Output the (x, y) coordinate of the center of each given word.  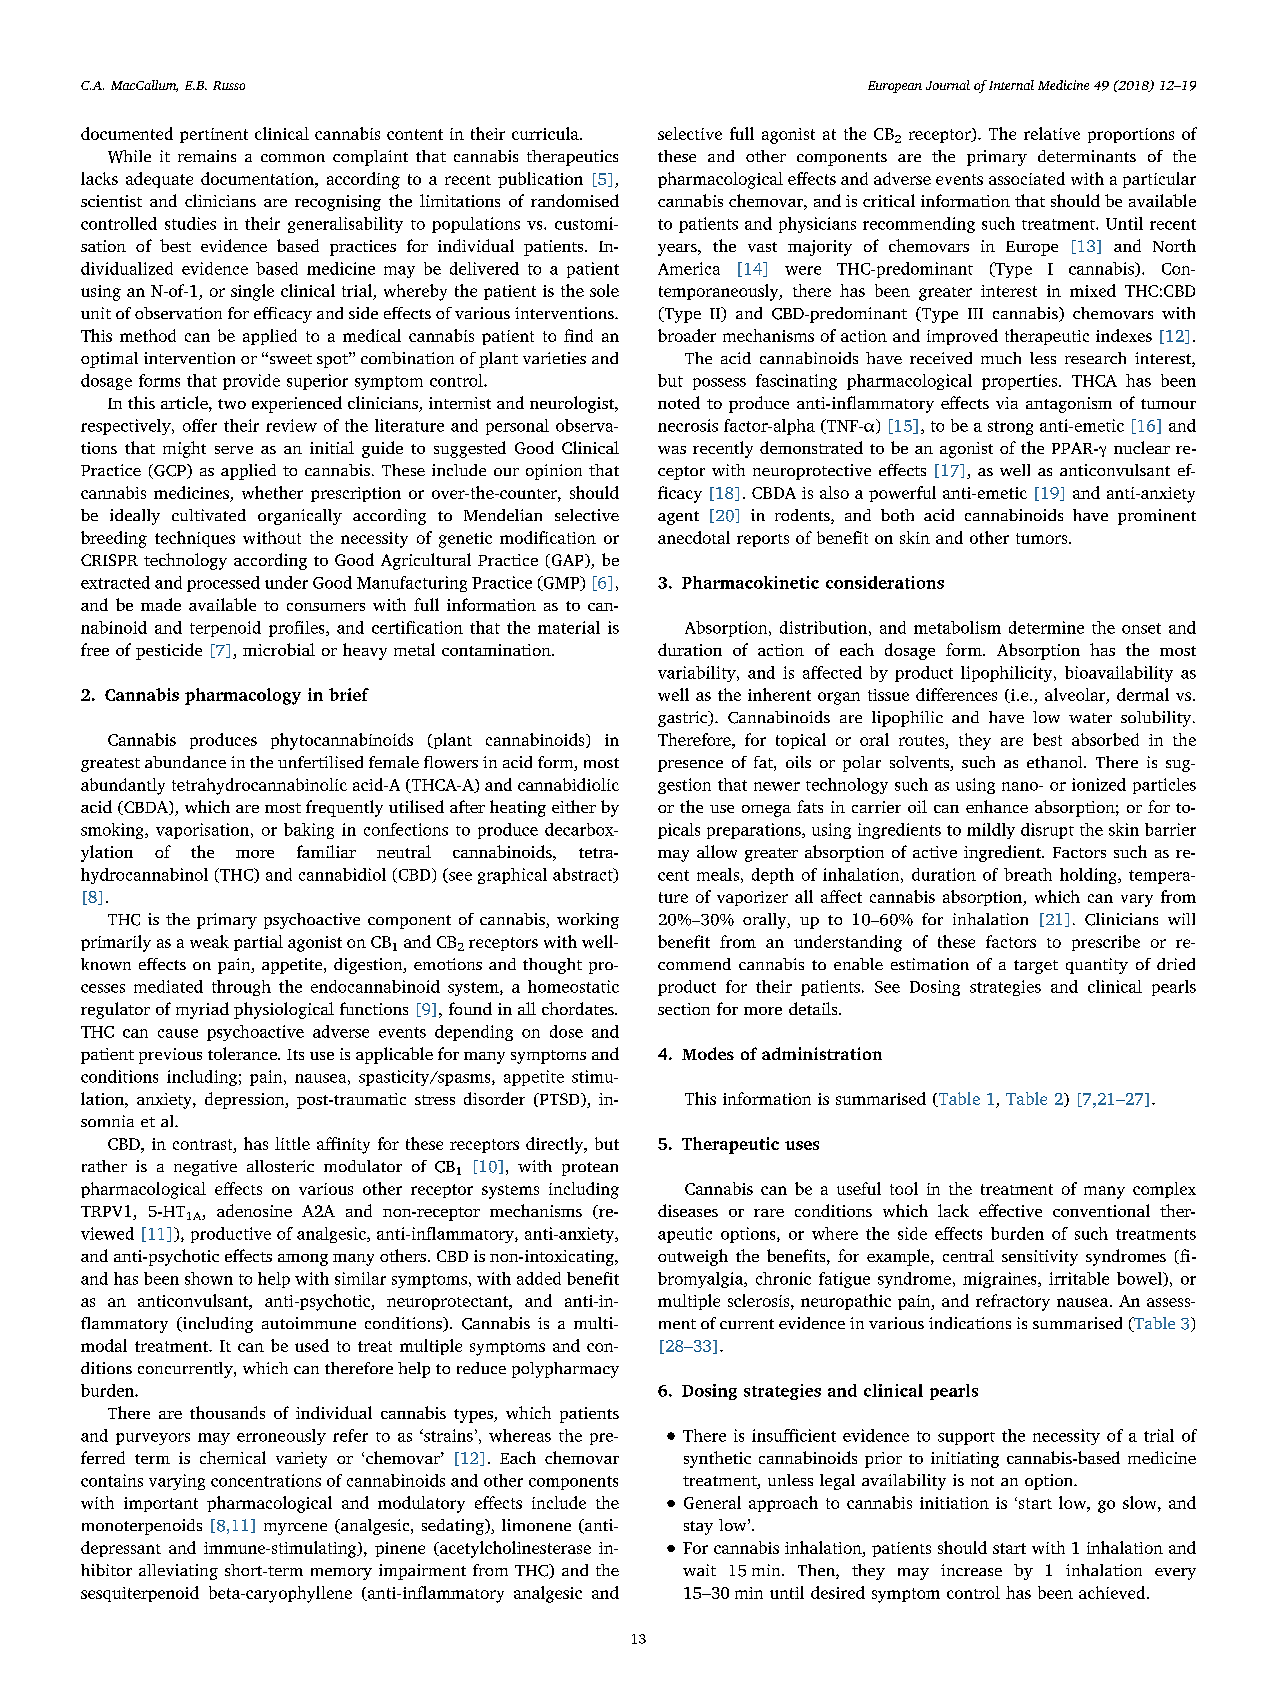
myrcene (295, 1529)
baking (309, 831)
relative (1052, 133)
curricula (546, 133)
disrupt (1047, 831)
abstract (584, 875)
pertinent (214, 135)
